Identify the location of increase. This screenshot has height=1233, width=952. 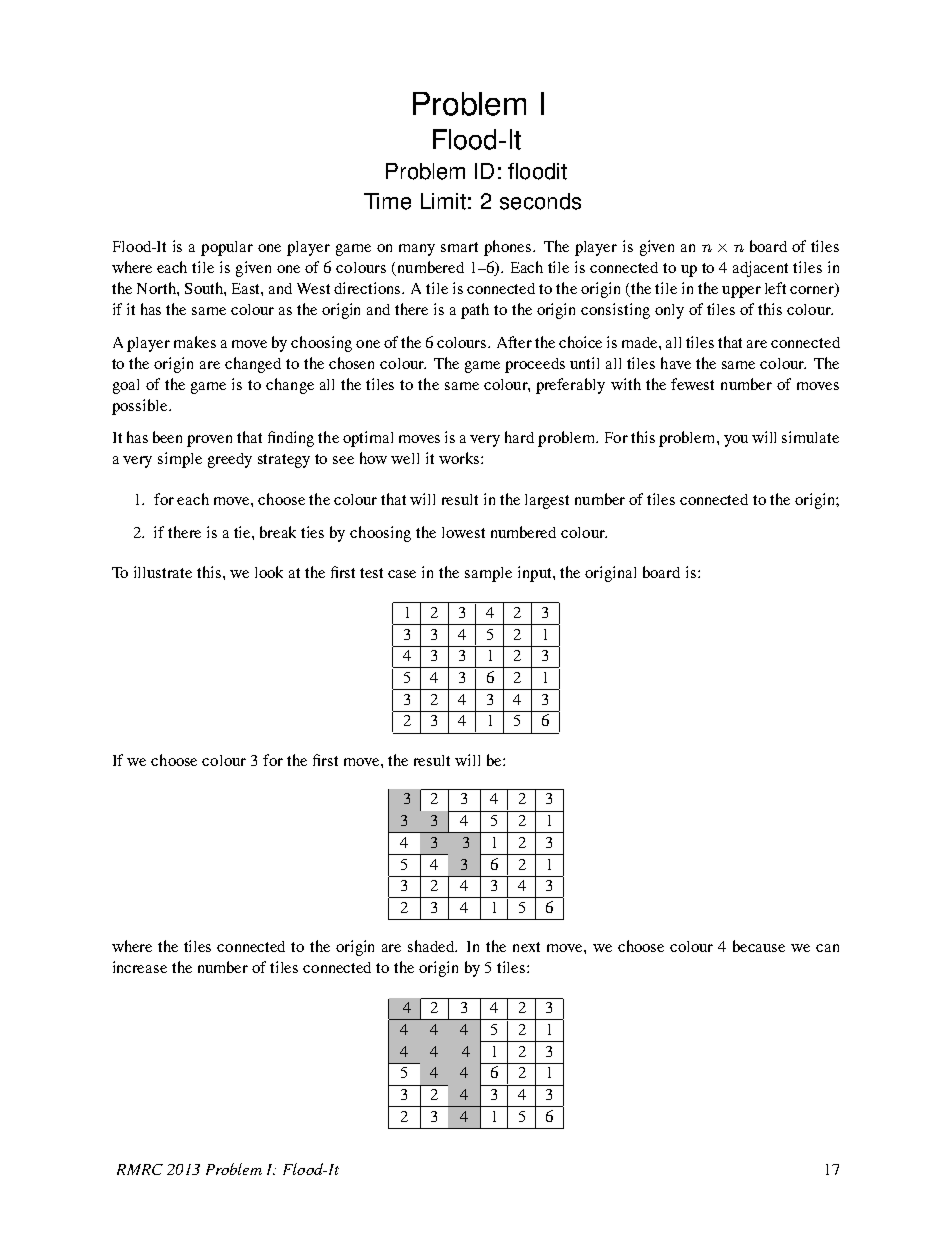
(140, 967).
